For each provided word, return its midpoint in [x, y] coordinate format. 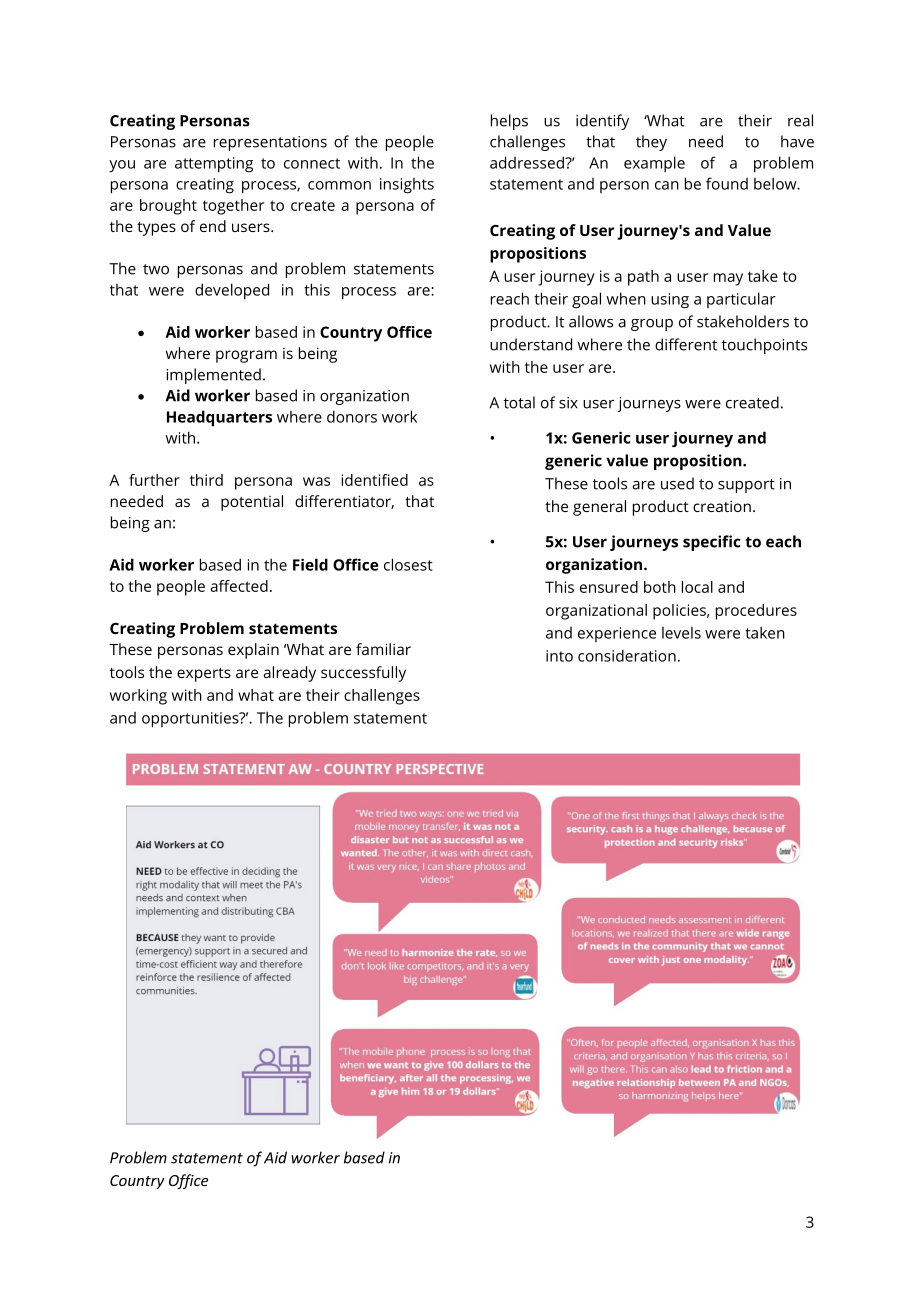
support [746, 486]
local [697, 587]
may [728, 279]
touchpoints [764, 346]
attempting [214, 165]
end [213, 226]
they [651, 143]
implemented [214, 376]
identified [375, 480]
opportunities [191, 720]
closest [408, 564]
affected [239, 586]
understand [531, 344]
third [206, 480]
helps [509, 122]
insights [407, 186]
